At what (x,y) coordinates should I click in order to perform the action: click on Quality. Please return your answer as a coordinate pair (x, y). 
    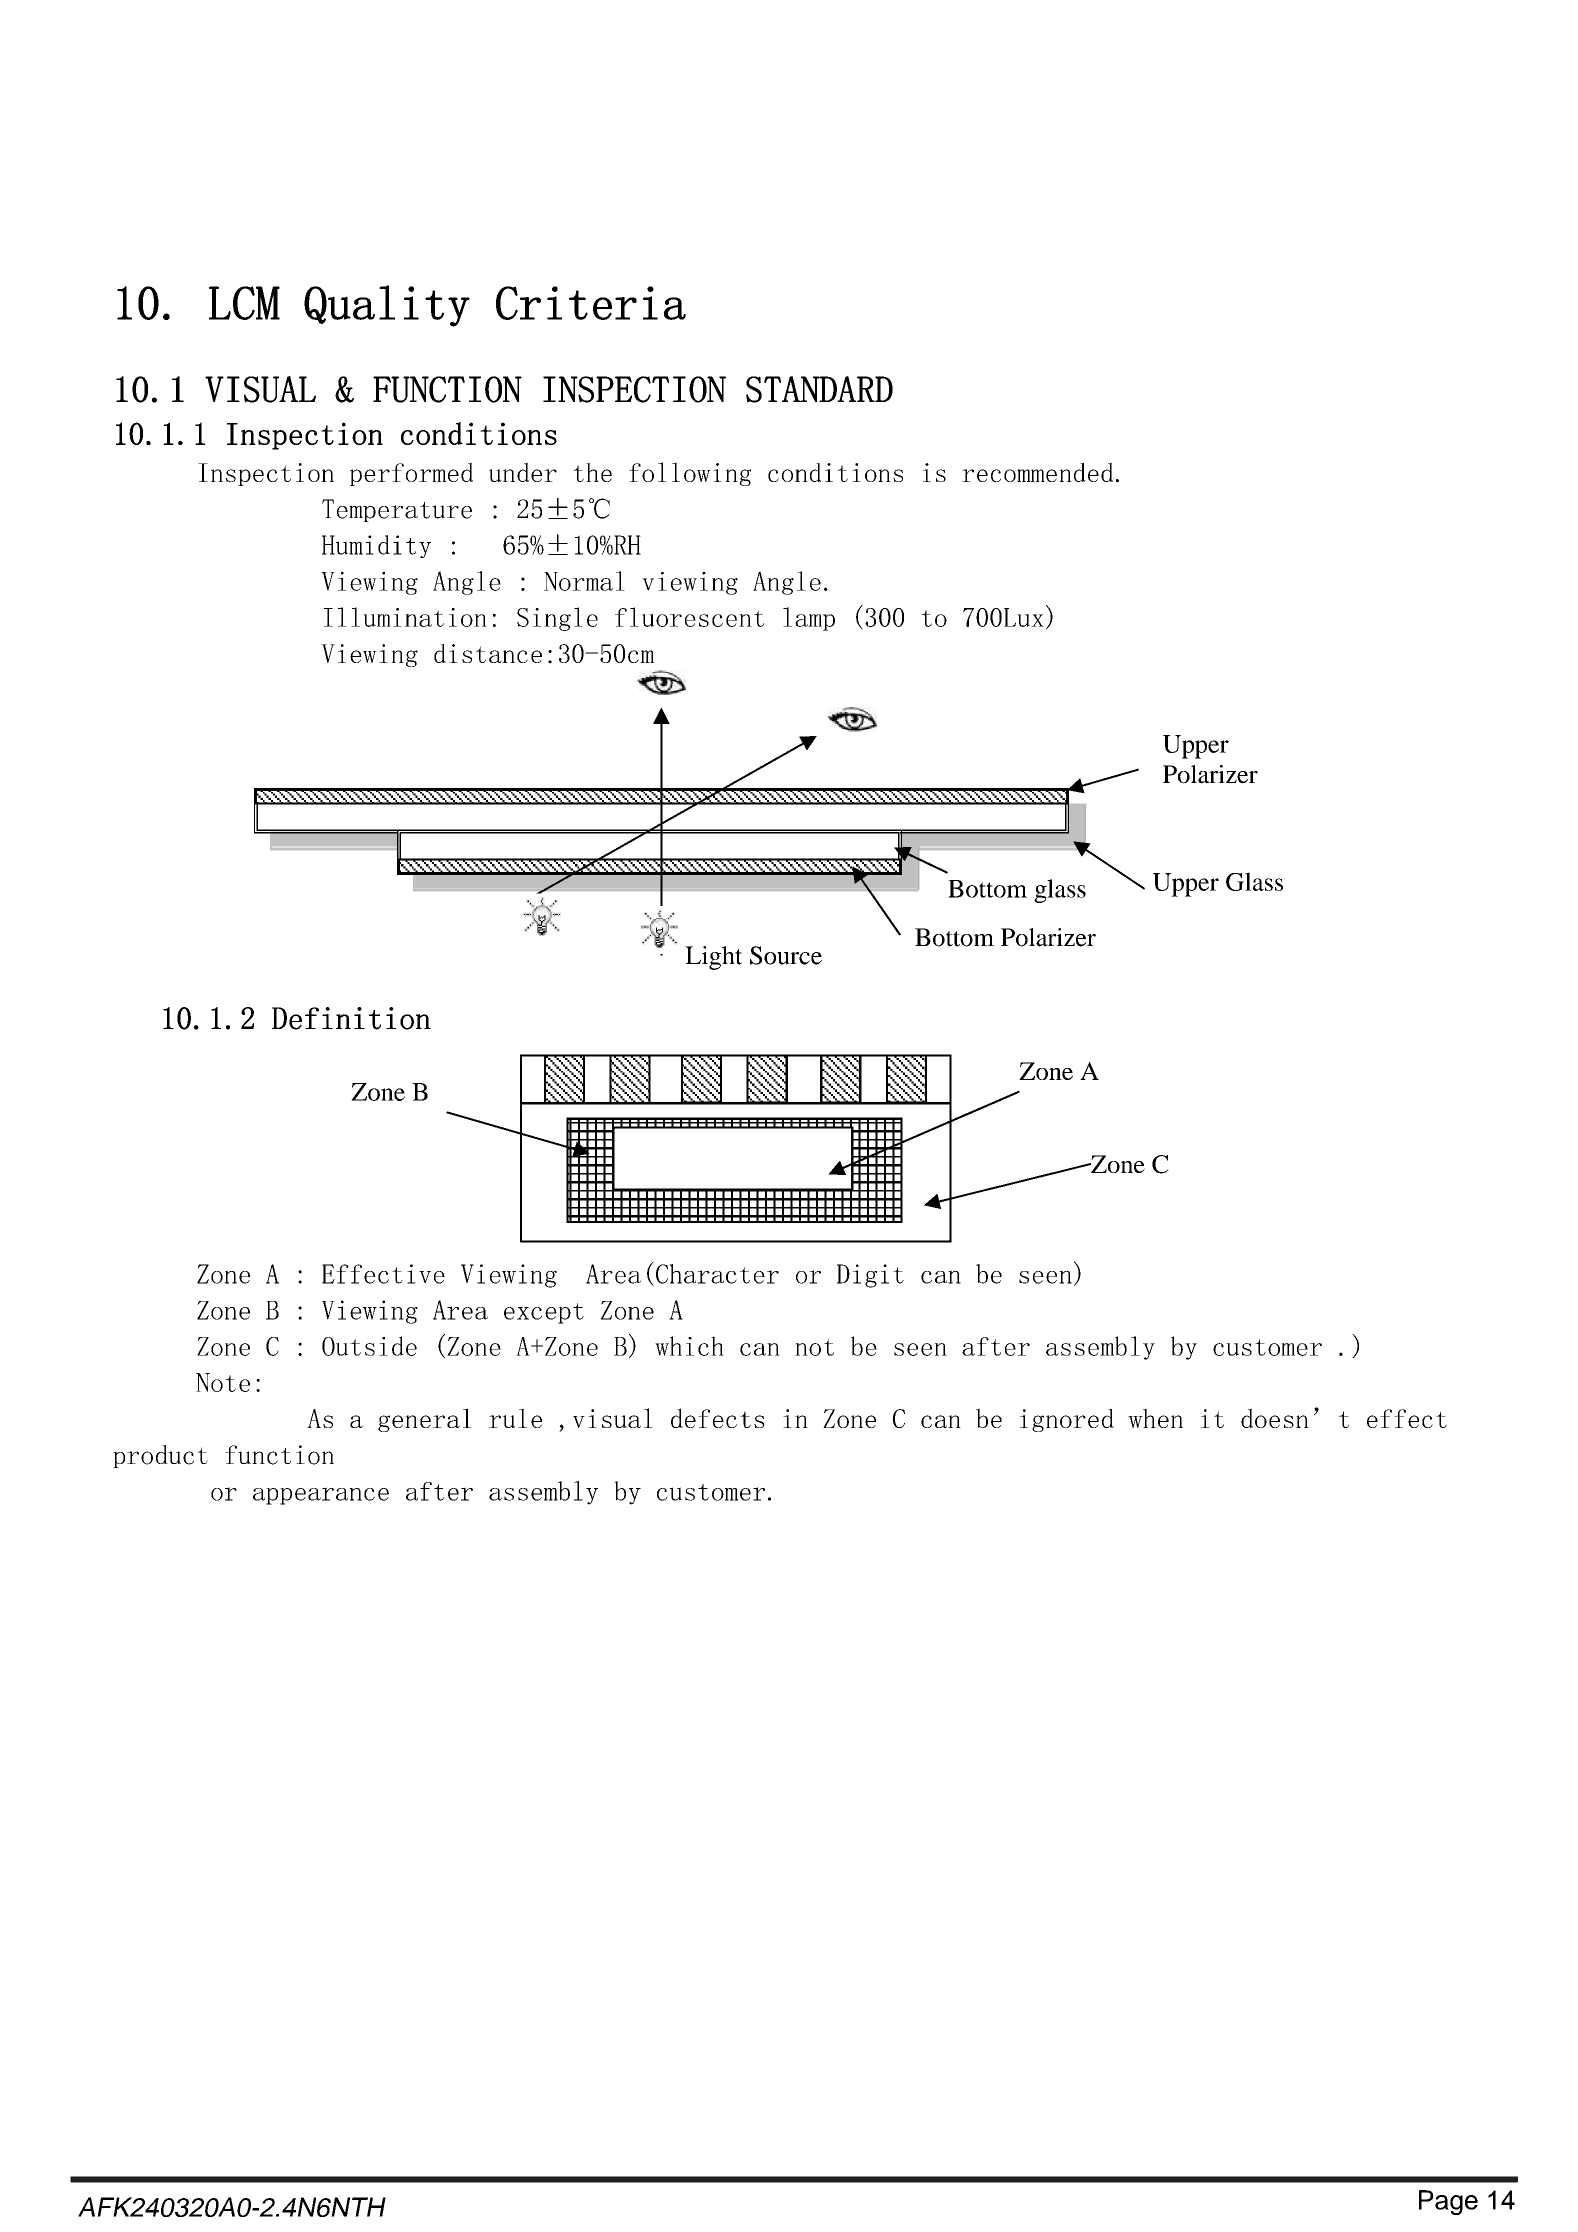
    Looking at the image, I should click on (387, 306).
